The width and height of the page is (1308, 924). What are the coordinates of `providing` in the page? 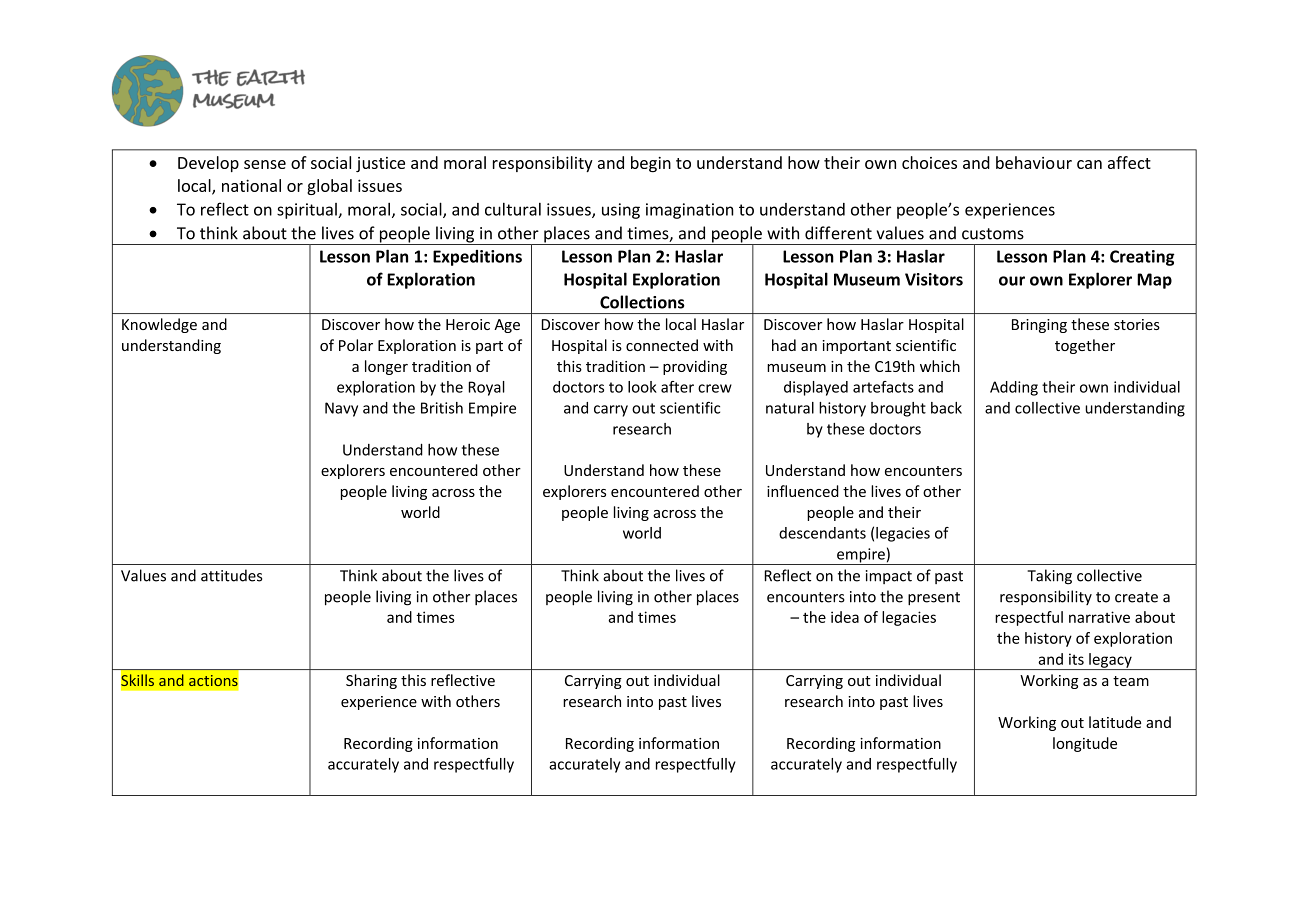 It's located at (695, 367).
